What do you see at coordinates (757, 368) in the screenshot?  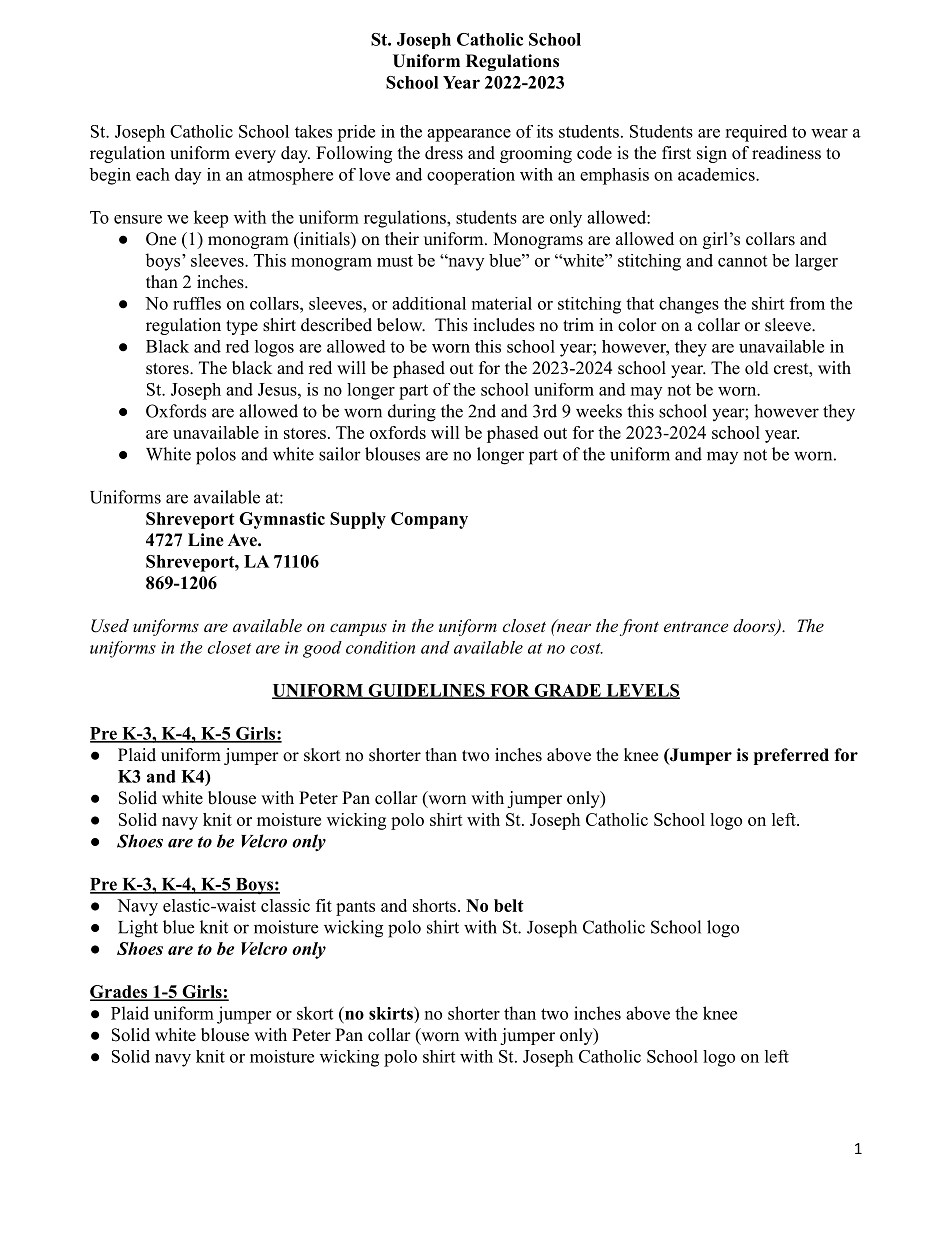 I see `old` at bounding box center [757, 368].
